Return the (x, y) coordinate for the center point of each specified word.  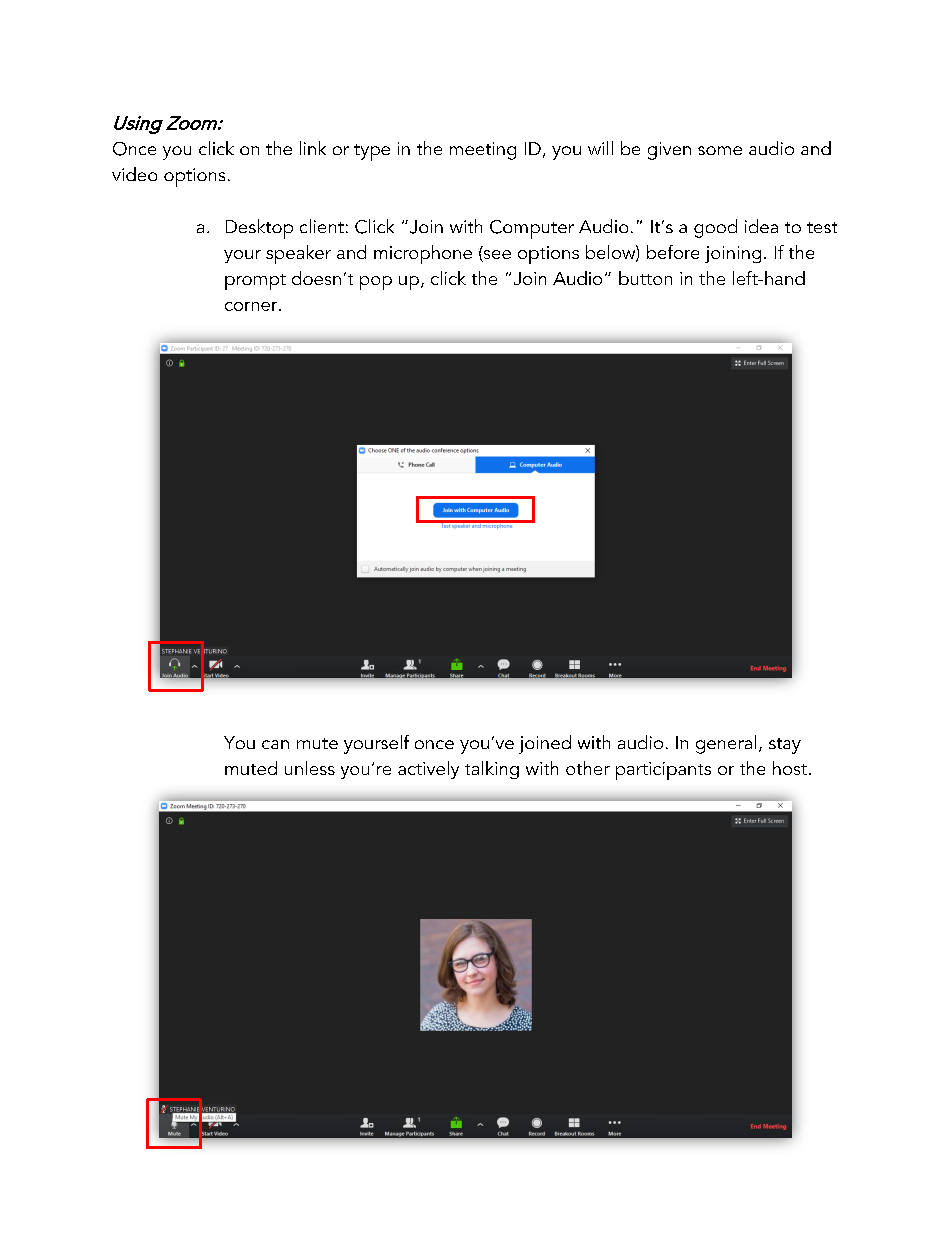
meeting (483, 151)
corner (252, 306)
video (134, 174)
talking (492, 770)
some (720, 150)
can (275, 744)
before (673, 252)
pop (376, 283)
